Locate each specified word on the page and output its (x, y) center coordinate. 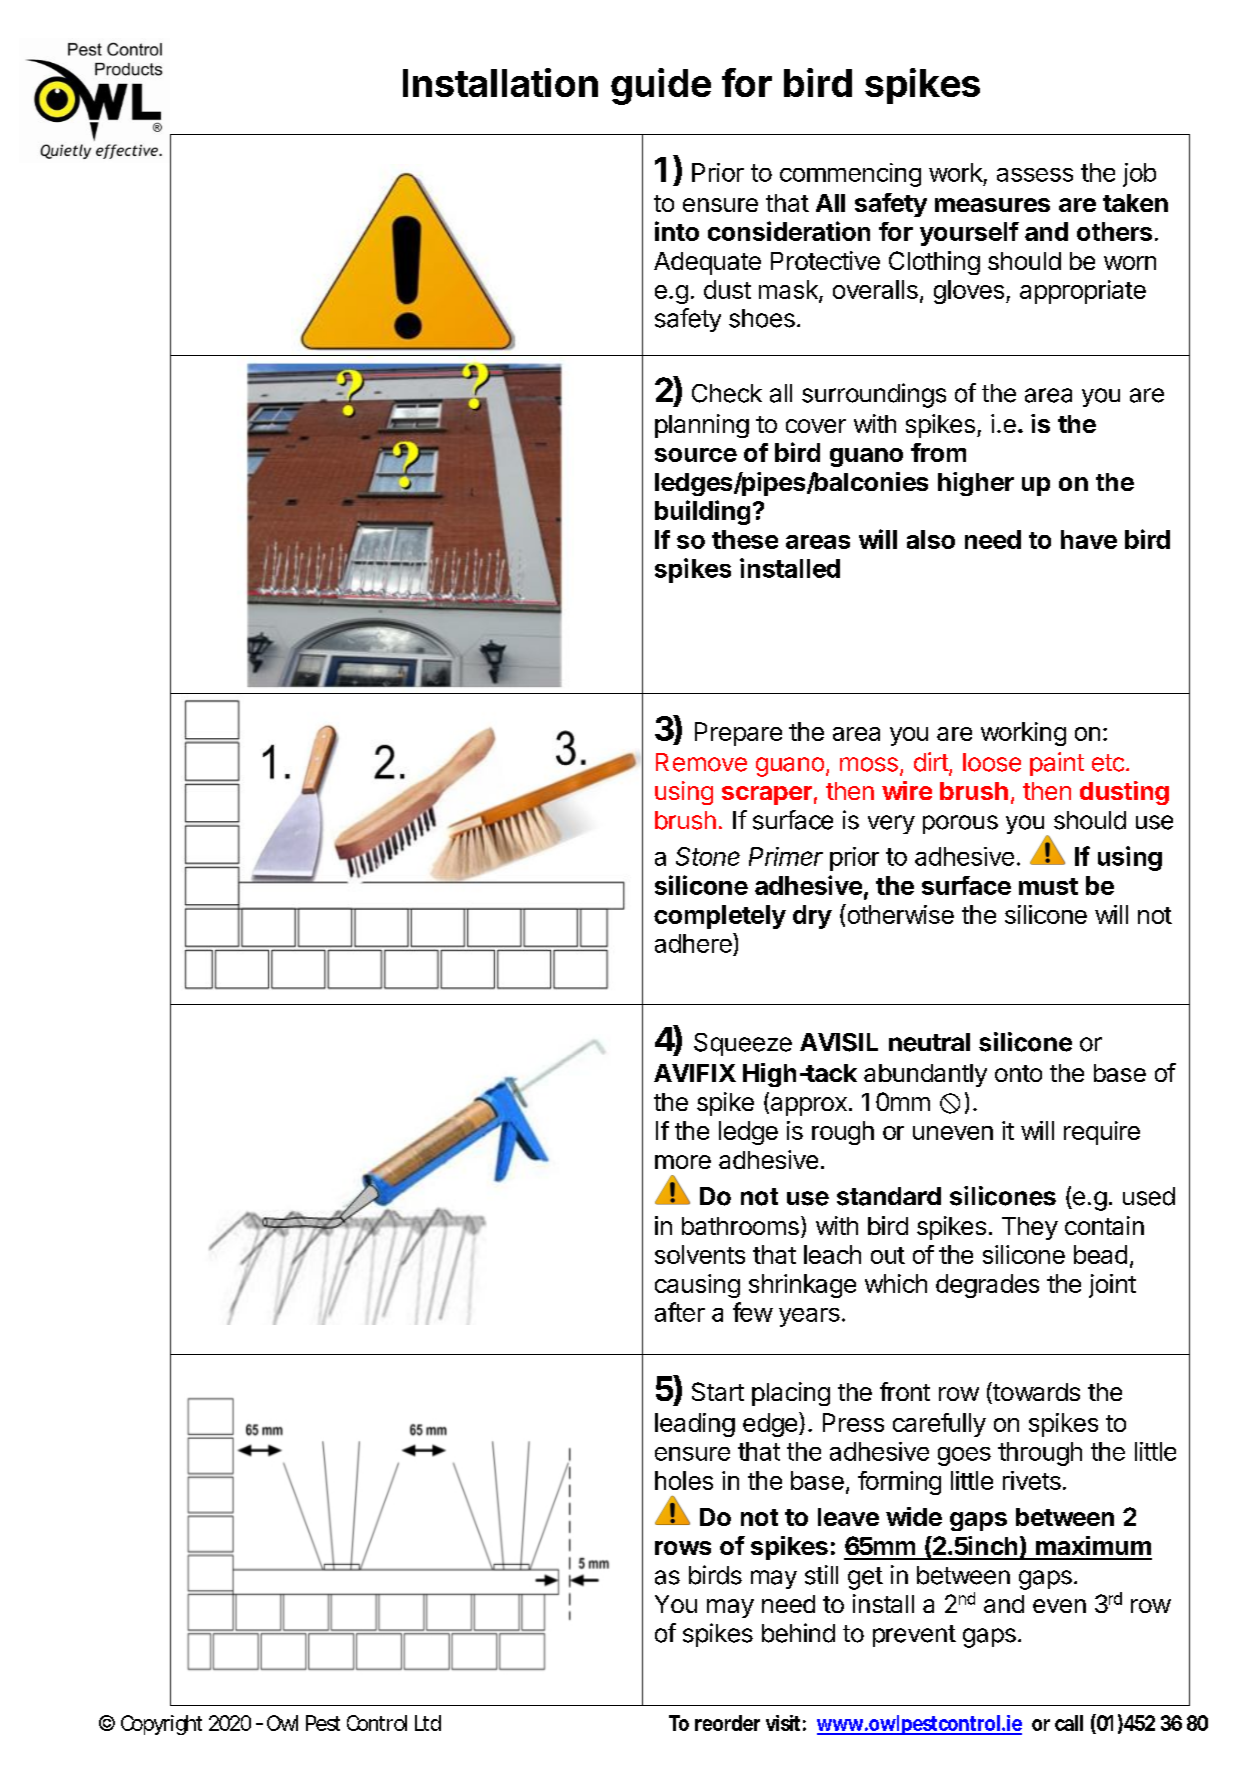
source (696, 455)
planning (702, 426)
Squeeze (743, 1044)
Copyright (161, 1725)
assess (1035, 175)
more (683, 1162)
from (938, 452)
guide (661, 86)
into (677, 231)
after (680, 1312)
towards (1035, 1393)
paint (1057, 764)
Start (718, 1391)
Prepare (738, 734)
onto (1018, 1073)
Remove (701, 762)
